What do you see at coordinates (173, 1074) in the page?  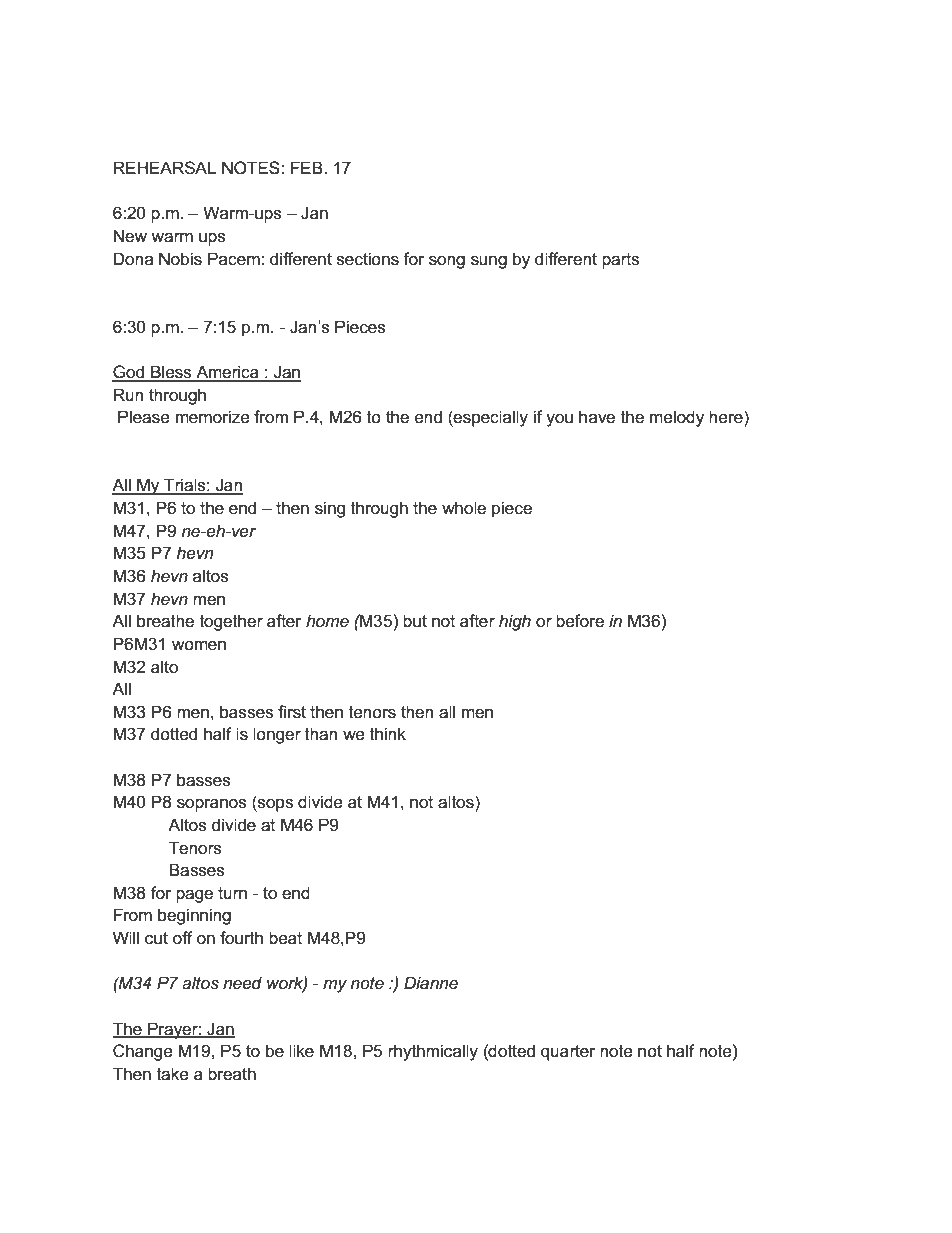 I see `take` at bounding box center [173, 1074].
